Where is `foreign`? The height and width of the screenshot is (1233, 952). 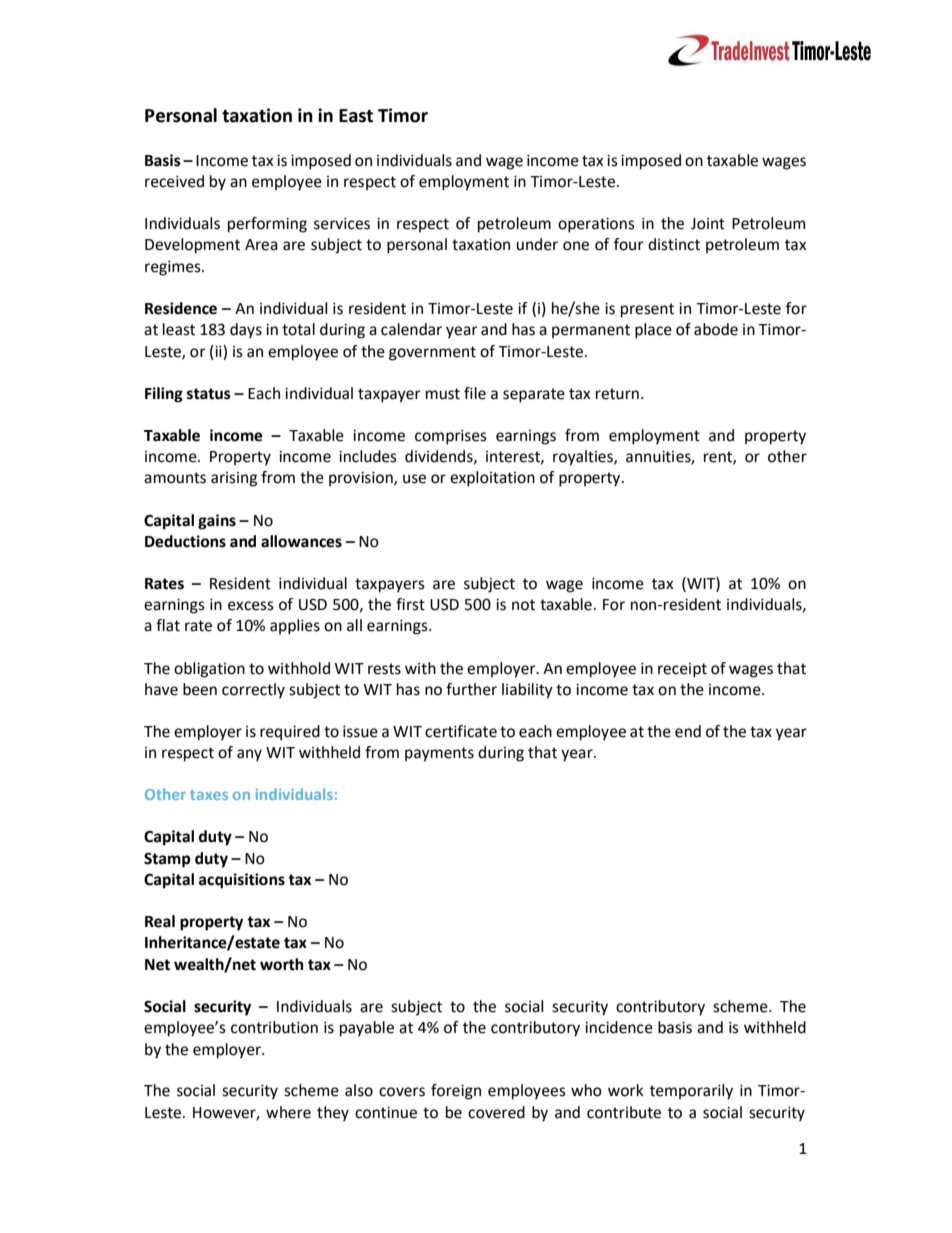 foreign is located at coordinates (456, 1092).
